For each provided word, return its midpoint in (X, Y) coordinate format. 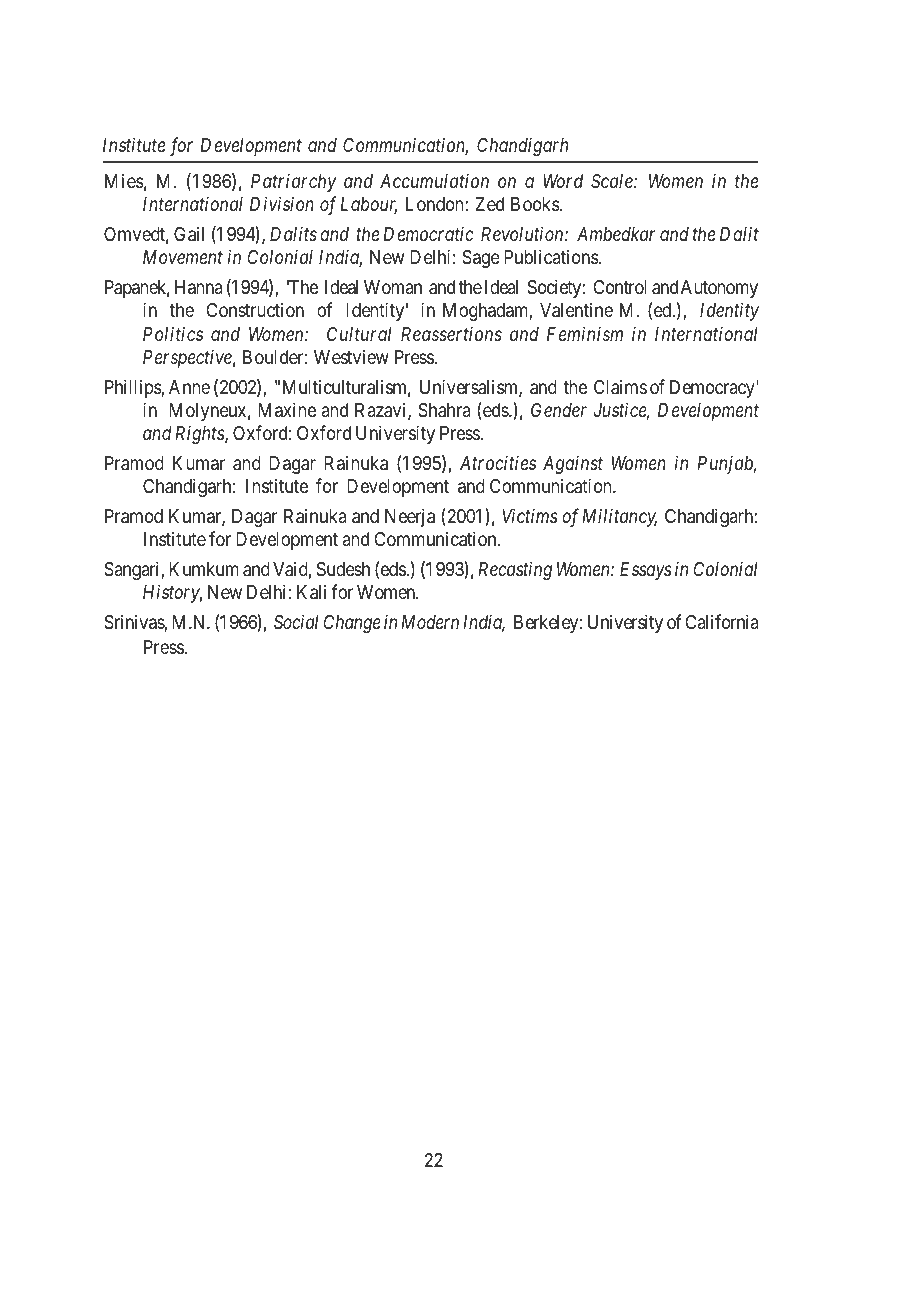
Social (296, 621)
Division (282, 204)
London (436, 204)
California (722, 621)
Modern (430, 622)
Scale (613, 181)
